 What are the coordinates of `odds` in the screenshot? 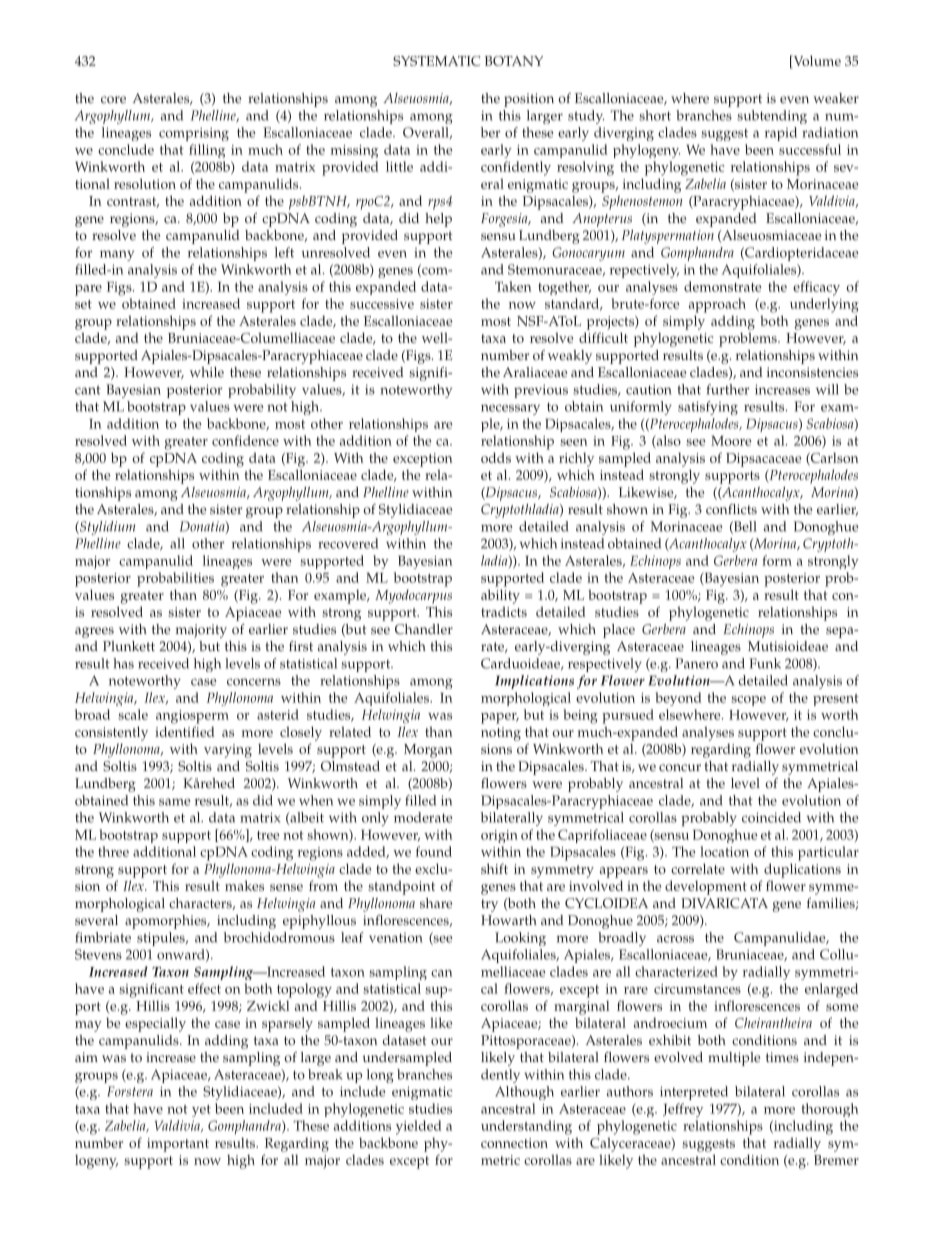 It's located at (496, 457).
